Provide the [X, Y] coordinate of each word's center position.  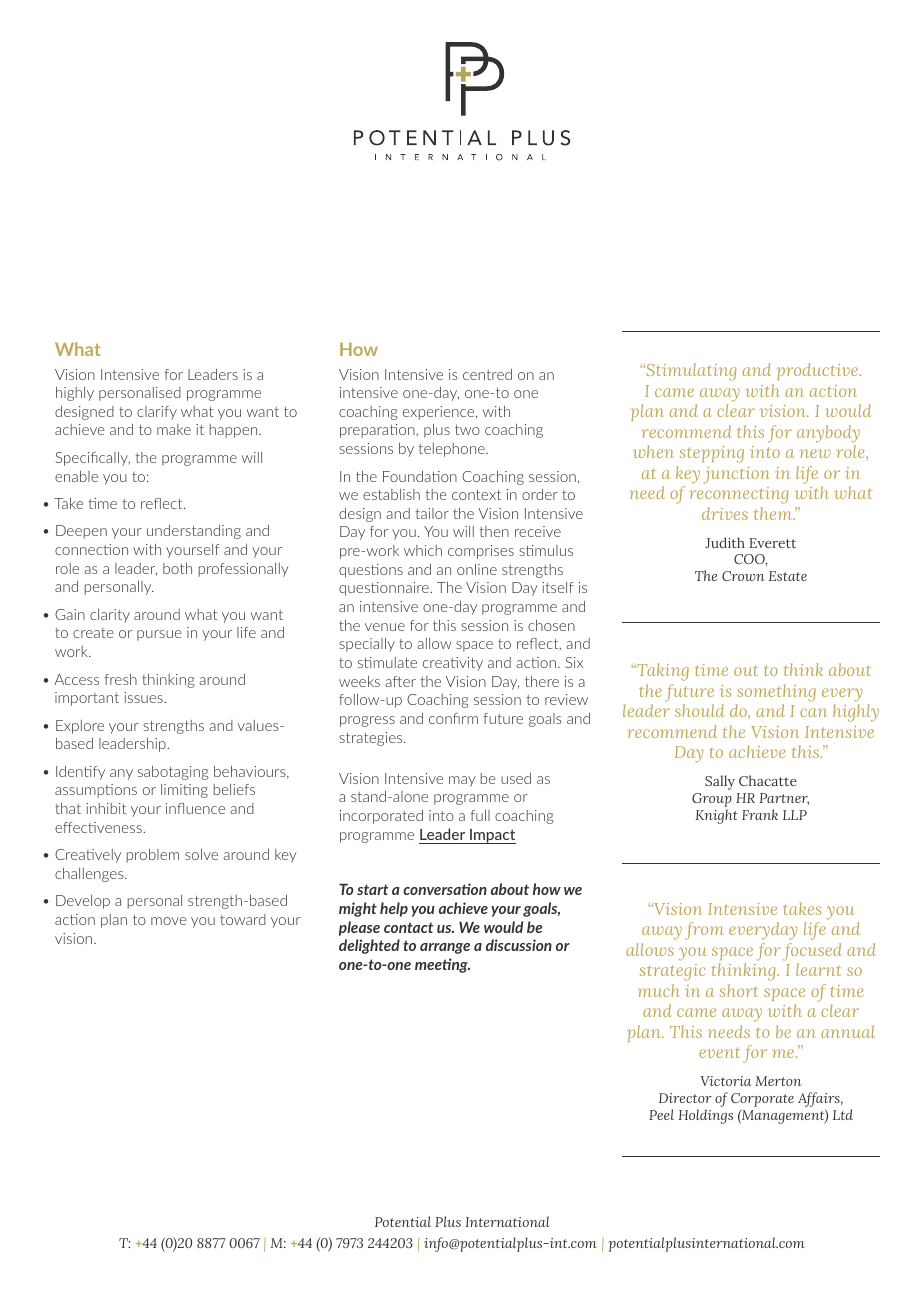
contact [408, 927]
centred [487, 374]
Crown [743, 576]
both [177, 568]
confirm [453, 718]
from [704, 931]
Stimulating [690, 372]
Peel [661, 1114]
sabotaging [173, 773]
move [169, 921]
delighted [369, 946]
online [477, 569]
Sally [720, 782]
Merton [778, 1081]
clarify [157, 413]
